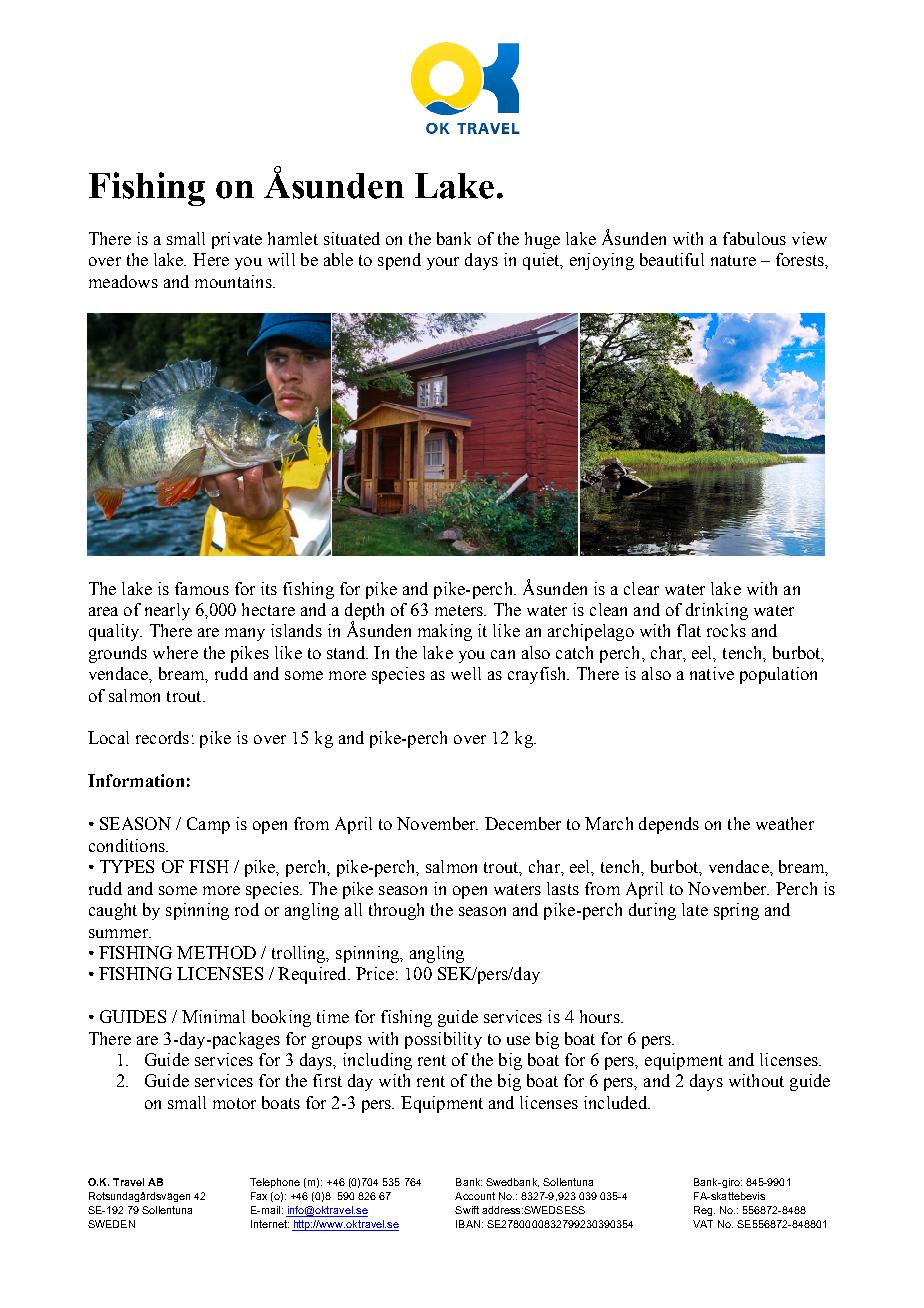  Describe the element at coordinates (234, 281) in the screenshot. I see `mountains` at that location.
